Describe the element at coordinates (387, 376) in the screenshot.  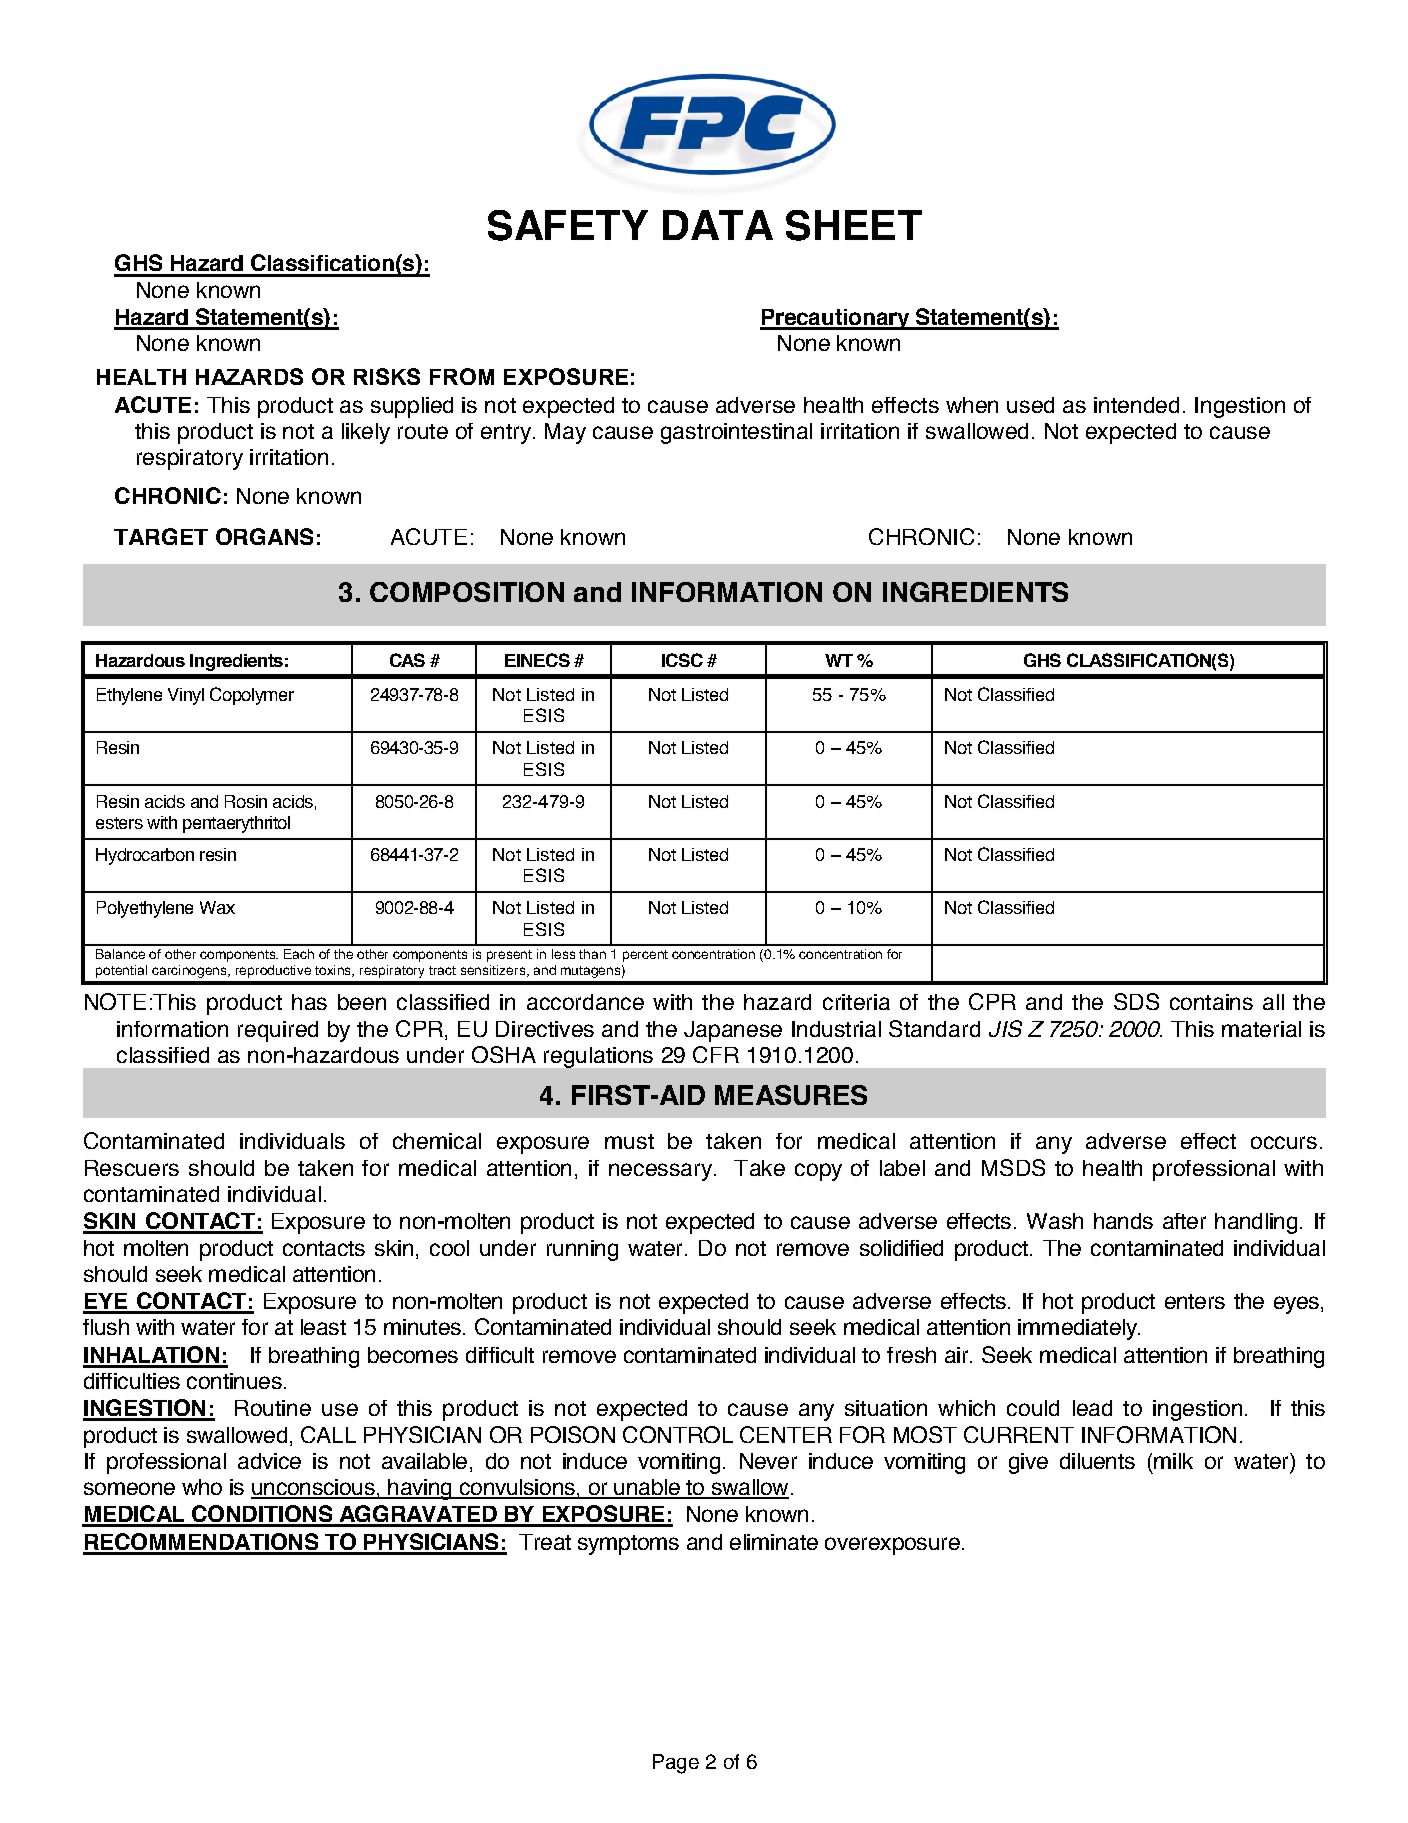
I see `RISKS` at that location.
